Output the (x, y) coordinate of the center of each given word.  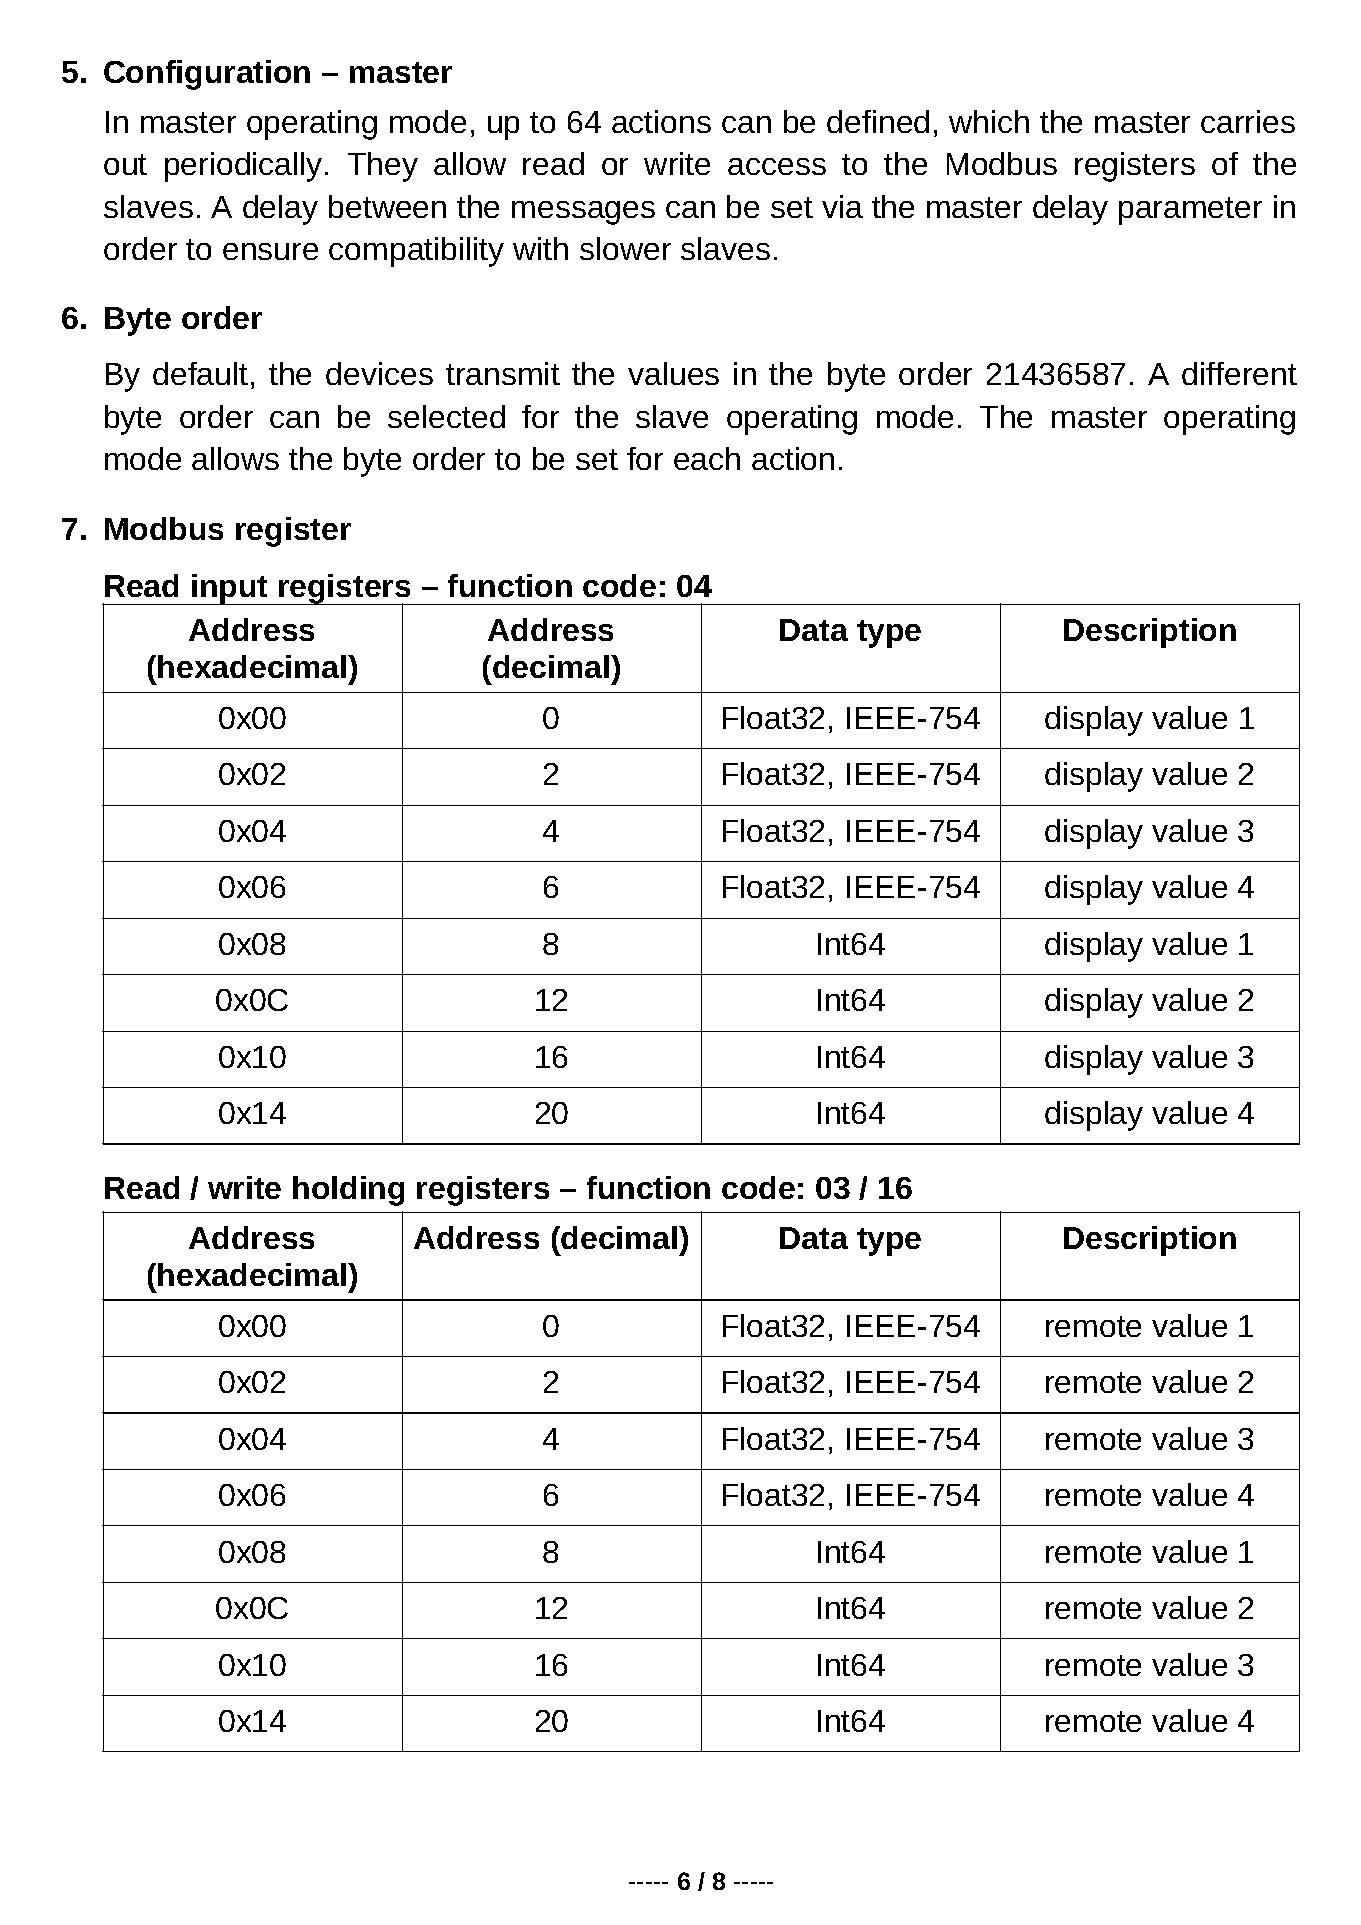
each (707, 458)
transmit (503, 373)
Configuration (207, 75)
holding (348, 1191)
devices (379, 373)
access (777, 166)
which (989, 121)
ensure (270, 251)
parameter (1190, 211)
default (200, 373)
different (1239, 373)
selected (446, 416)
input (230, 589)
